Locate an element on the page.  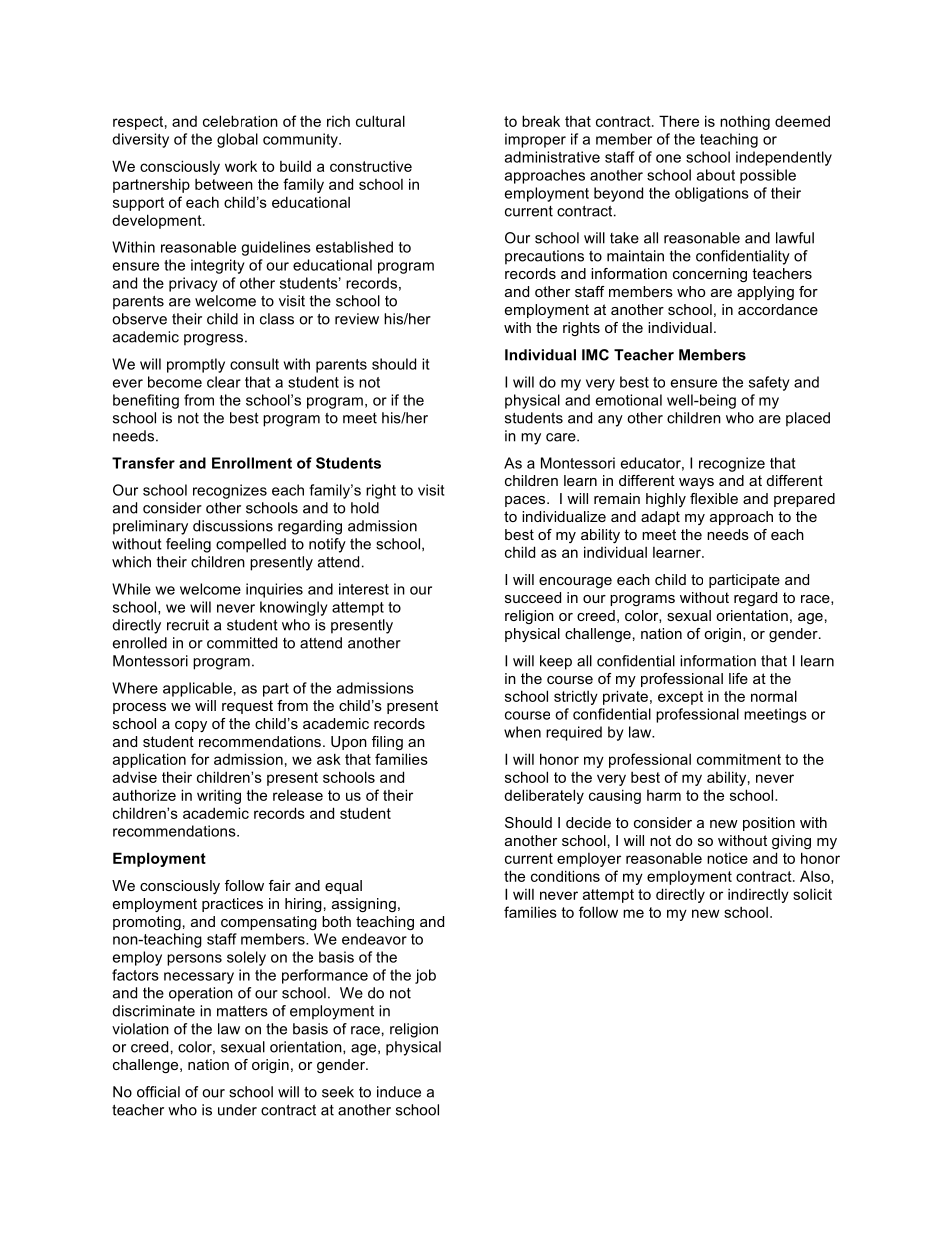
ways is located at coordinates (696, 483).
